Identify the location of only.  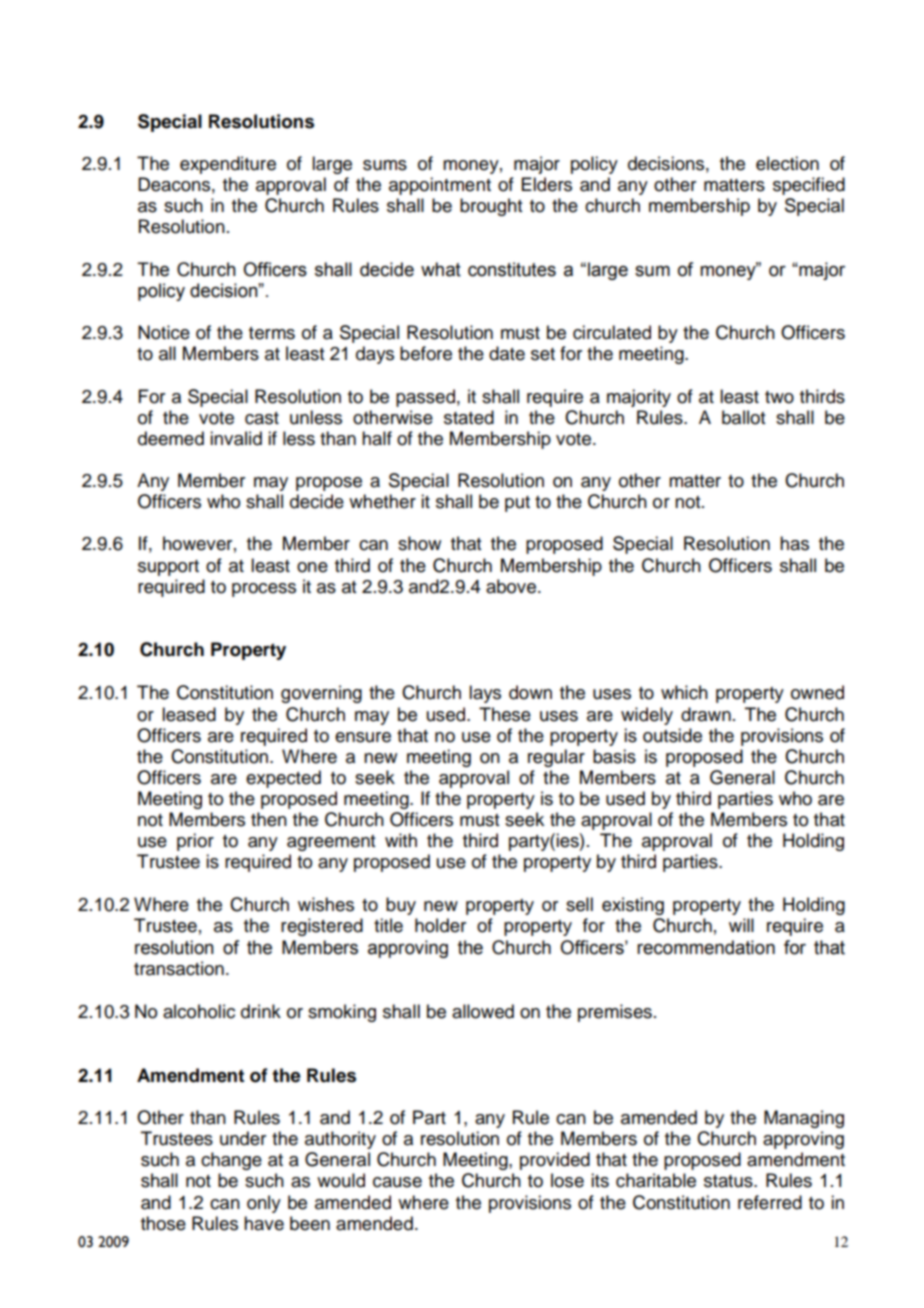
(264, 1204).
